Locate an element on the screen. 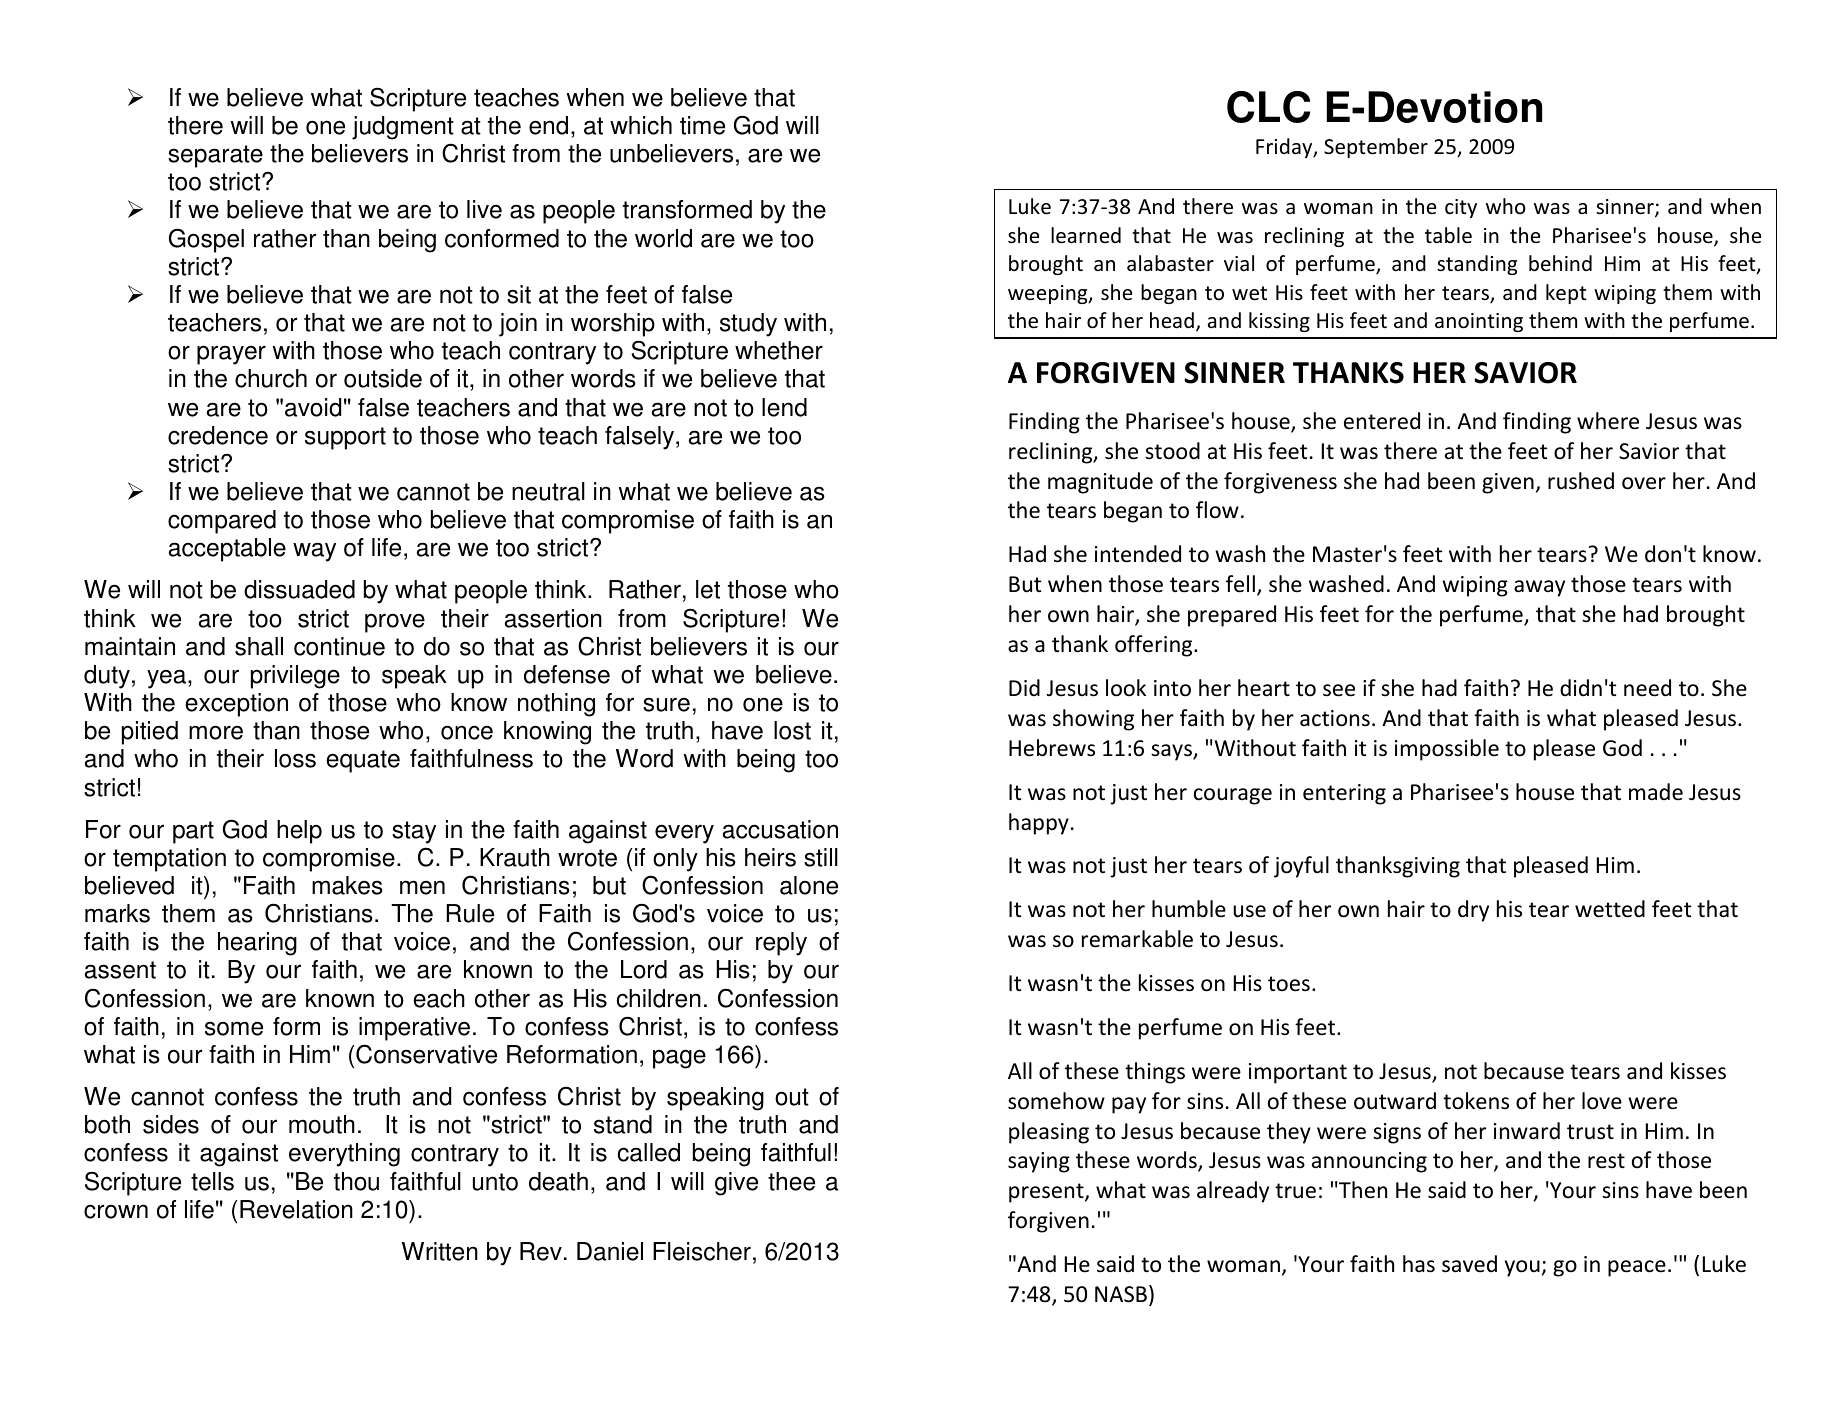 The image size is (1847, 1427). September is located at coordinates (1376, 148).
